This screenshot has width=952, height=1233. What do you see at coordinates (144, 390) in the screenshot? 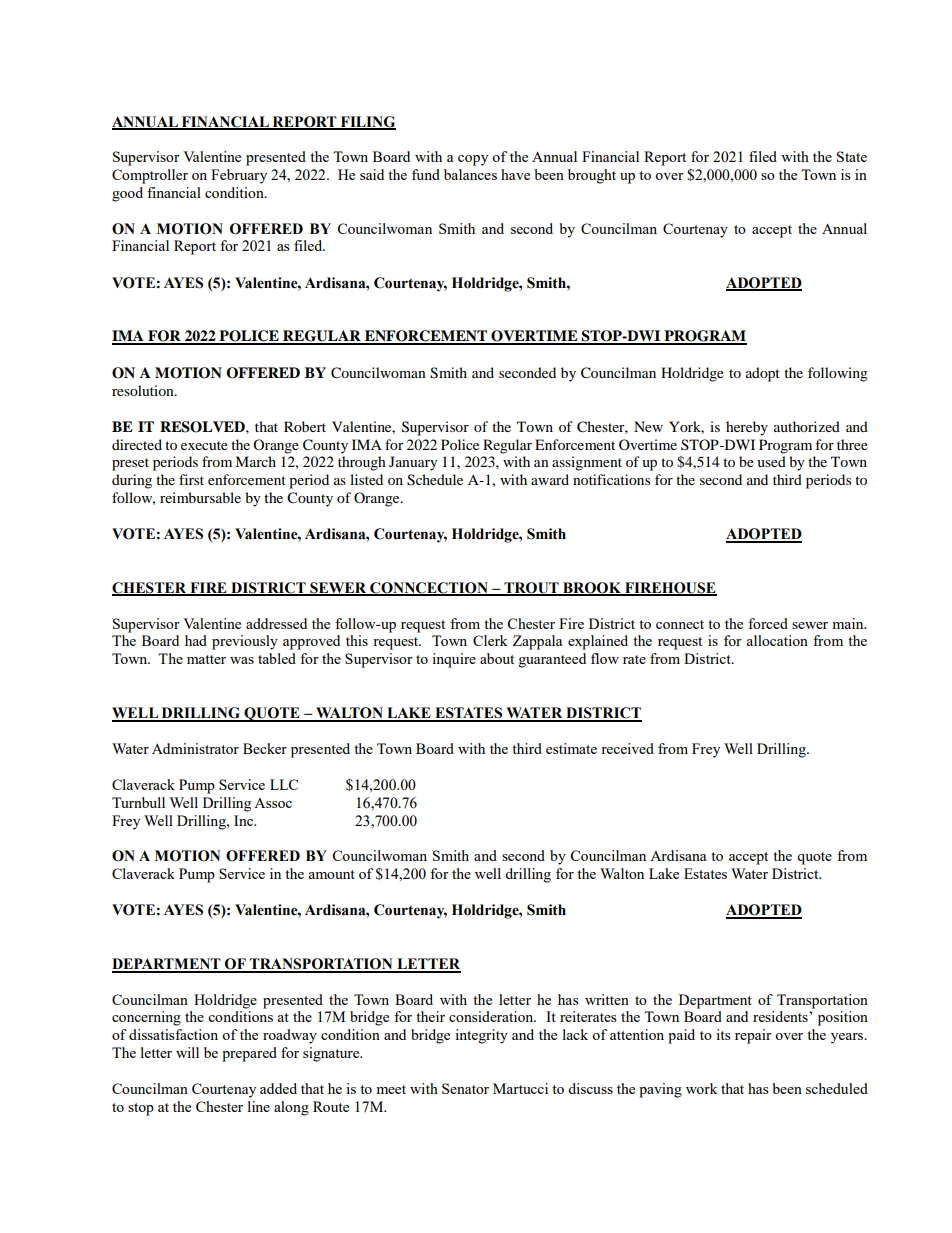
I see `resolution` at bounding box center [144, 390].
